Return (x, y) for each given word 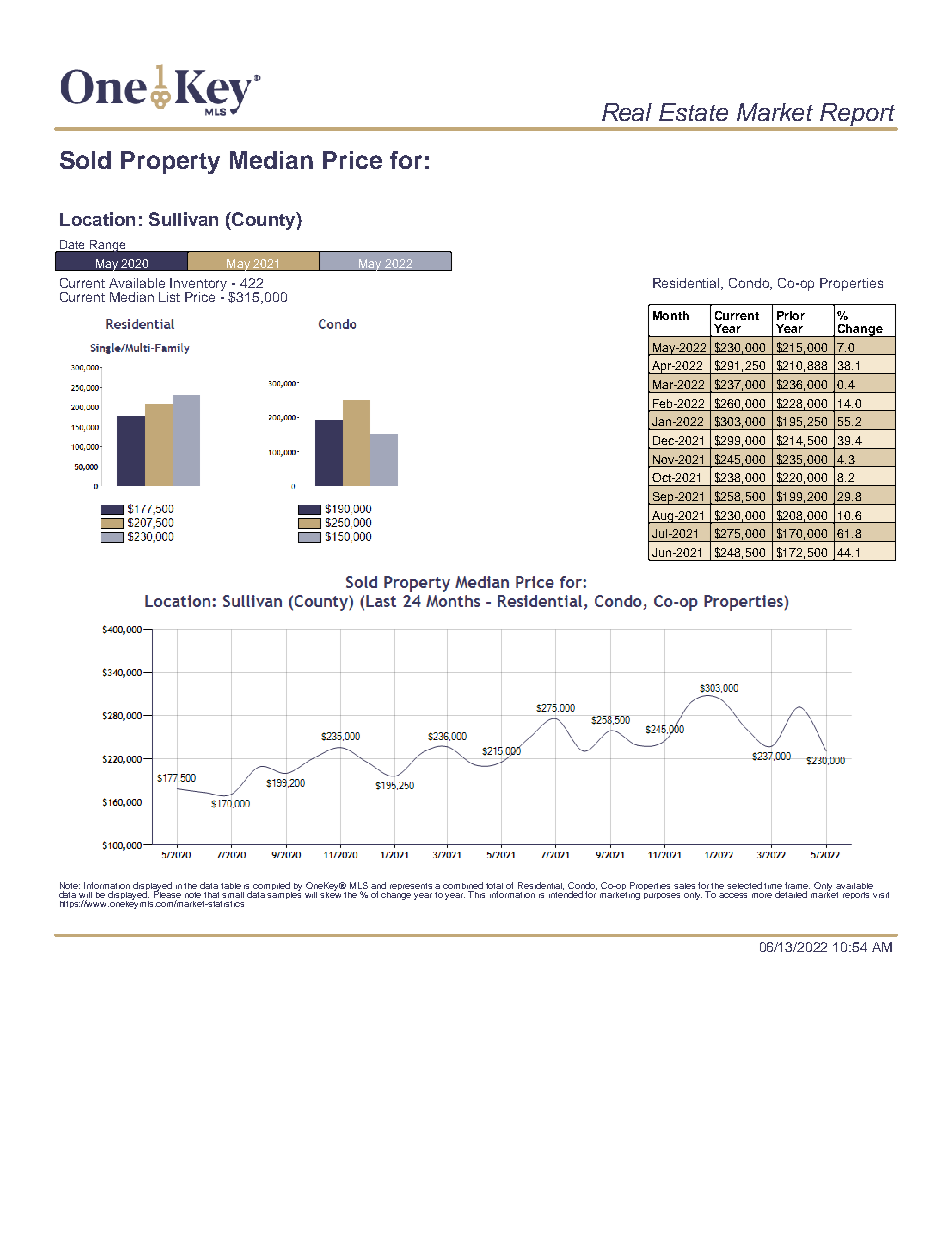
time (773, 886)
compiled (272, 887)
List (169, 297)
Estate (693, 112)
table (231, 886)
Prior (791, 315)
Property (170, 162)
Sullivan (183, 219)
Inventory (200, 285)
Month (671, 315)
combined (463, 885)
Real (627, 112)
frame (797, 885)
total (494, 886)
